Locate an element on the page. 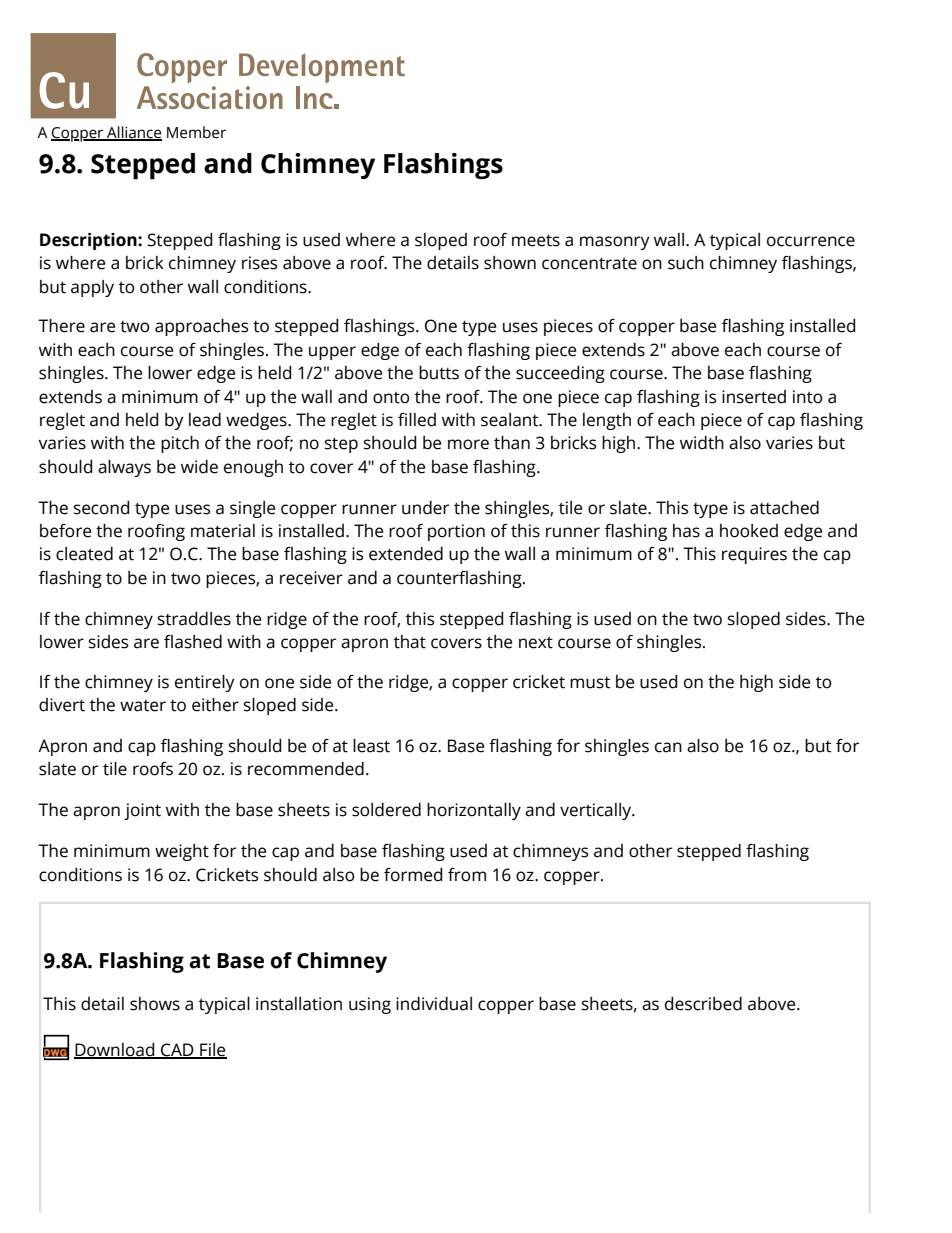 This page has width=952, height=1233. horizontally is located at coordinates (474, 811).
